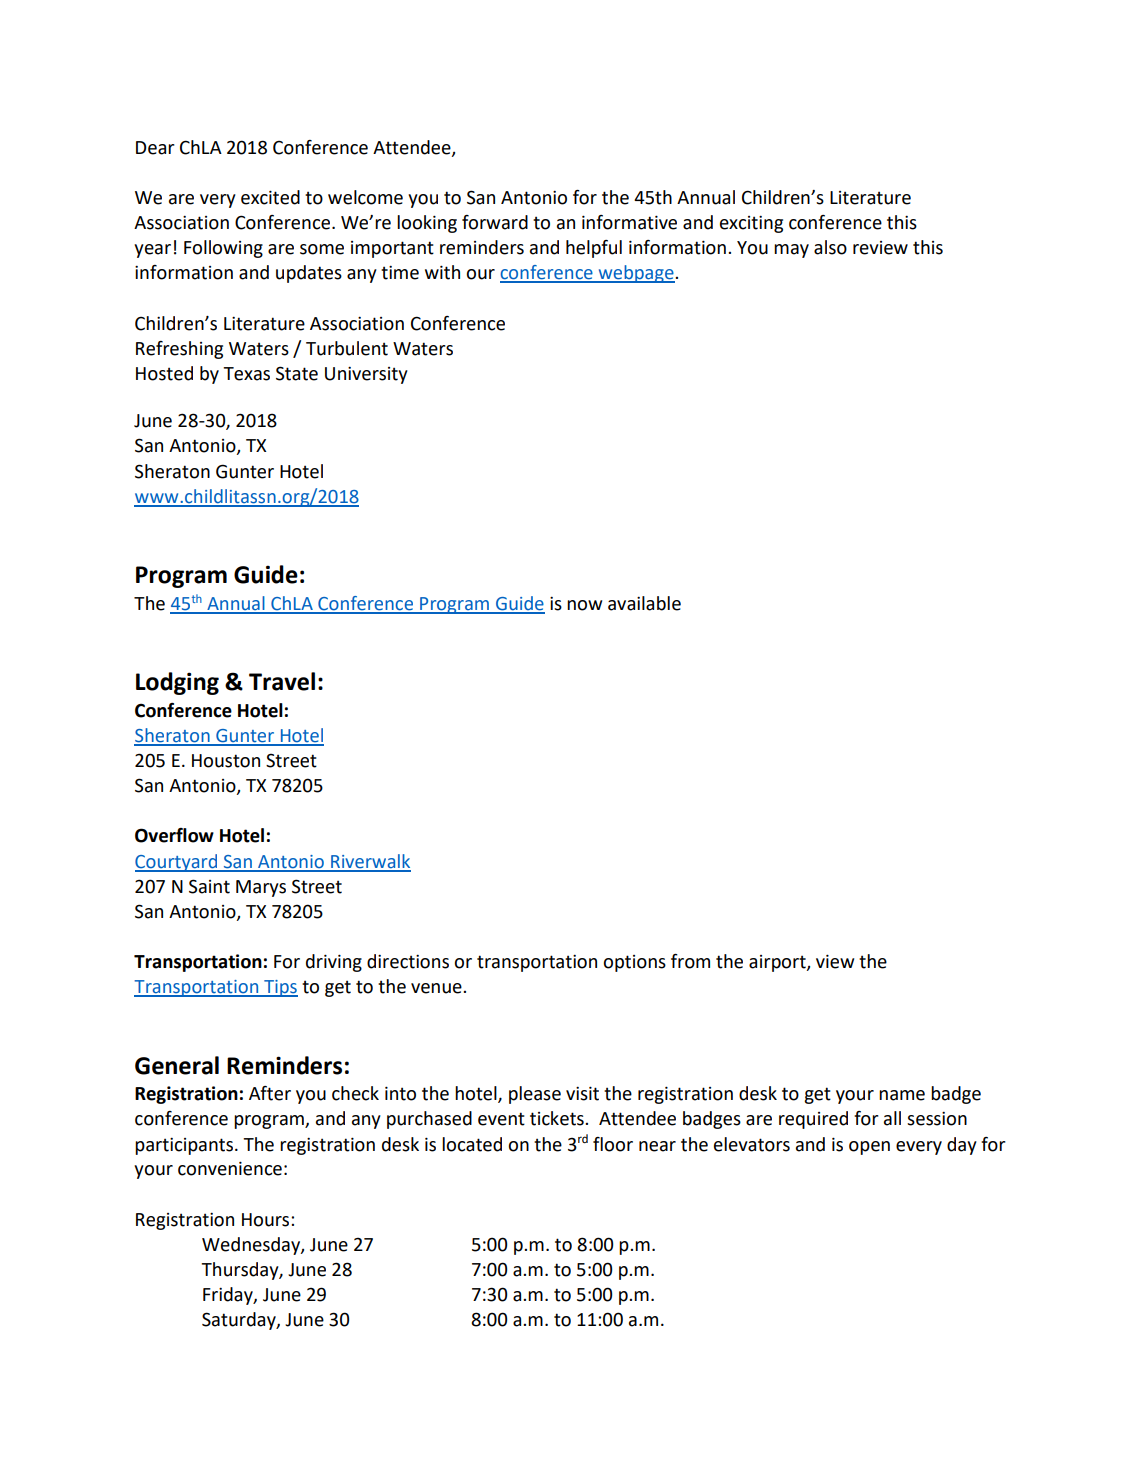  Describe the element at coordinates (230, 1168) in the screenshot. I see `convenience` at that location.
